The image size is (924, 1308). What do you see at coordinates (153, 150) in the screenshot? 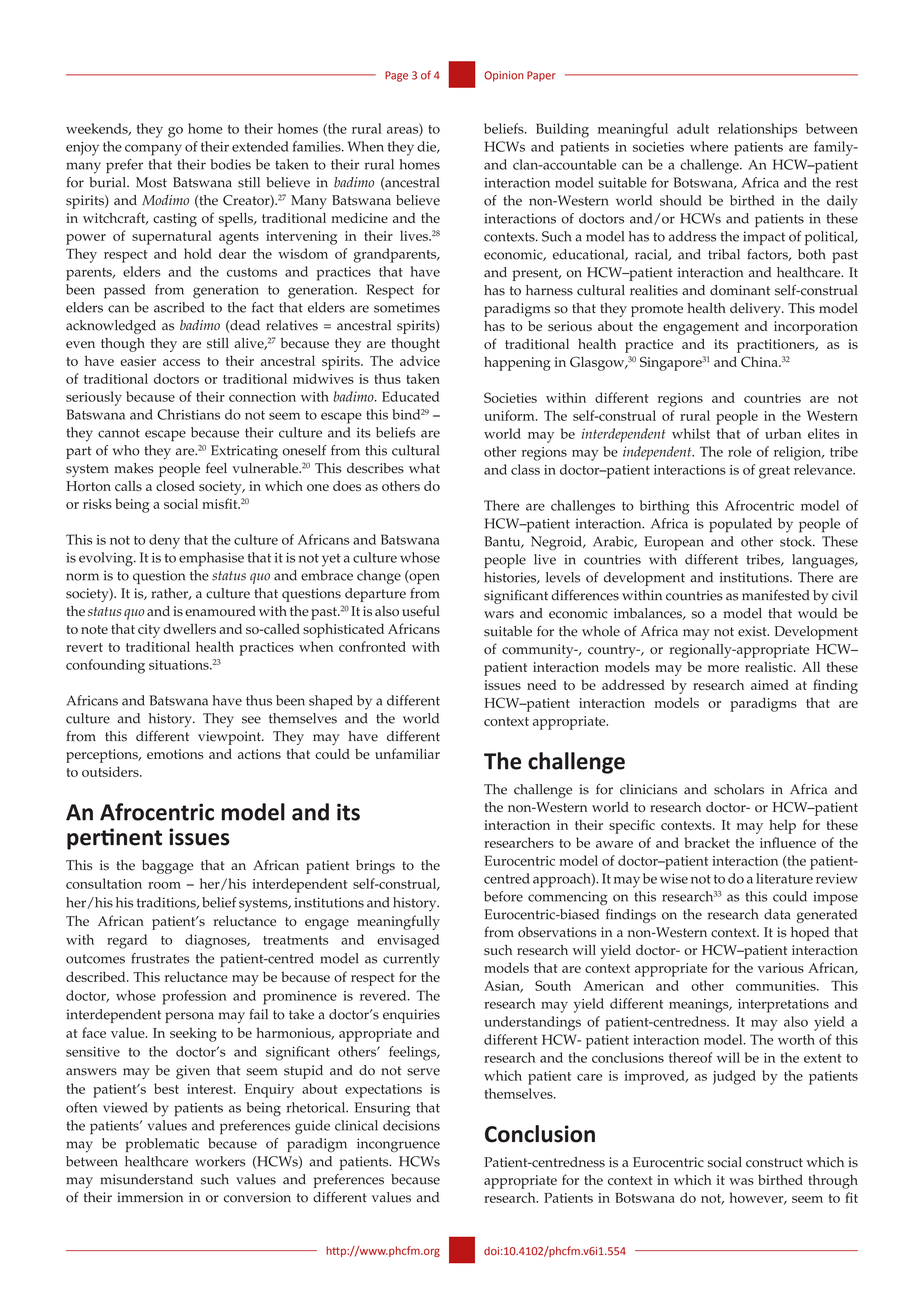
I see `company` at bounding box center [153, 150].
